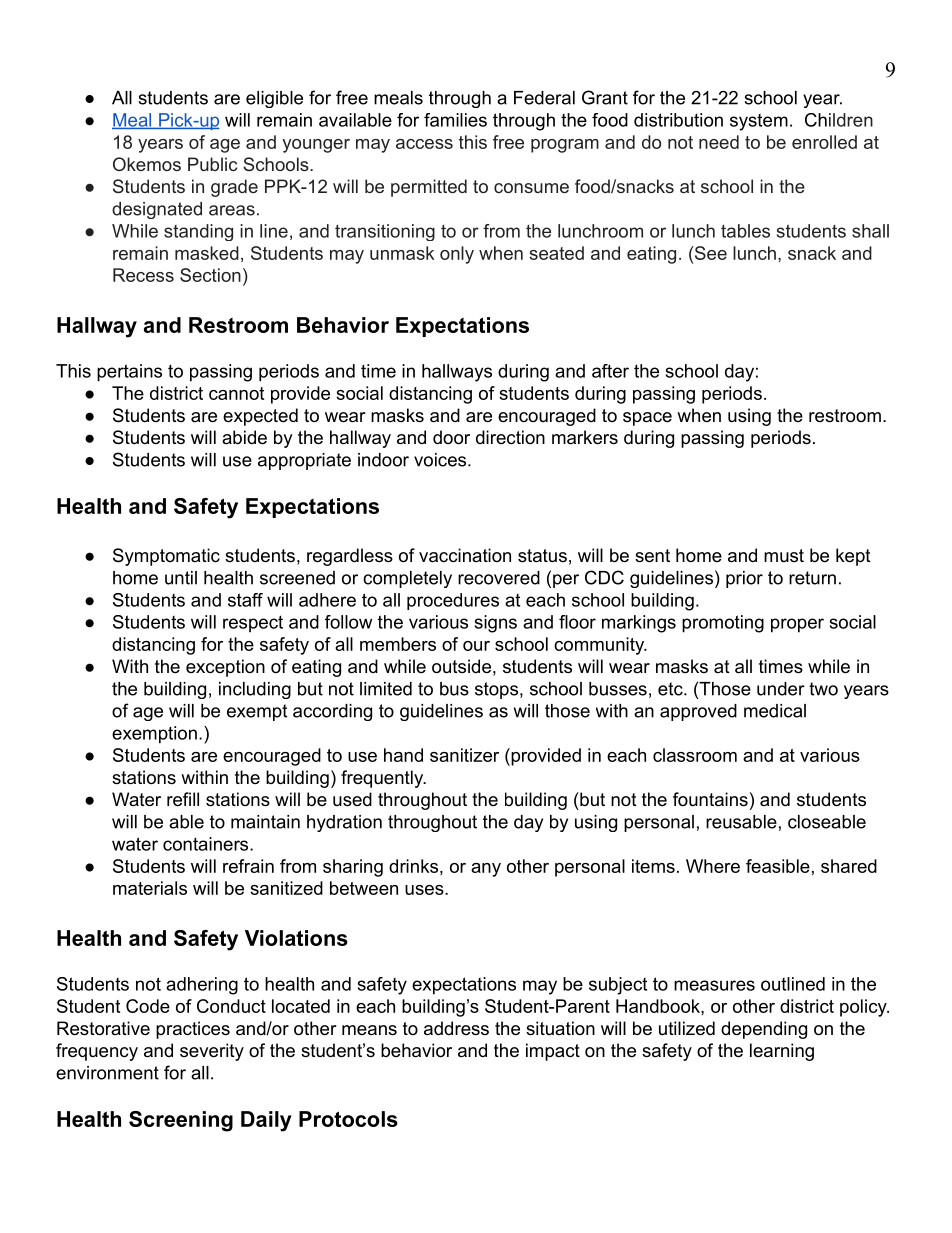 The width and height of the screenshot is (952, 1233). I want to click on until, so click(181, 578).
